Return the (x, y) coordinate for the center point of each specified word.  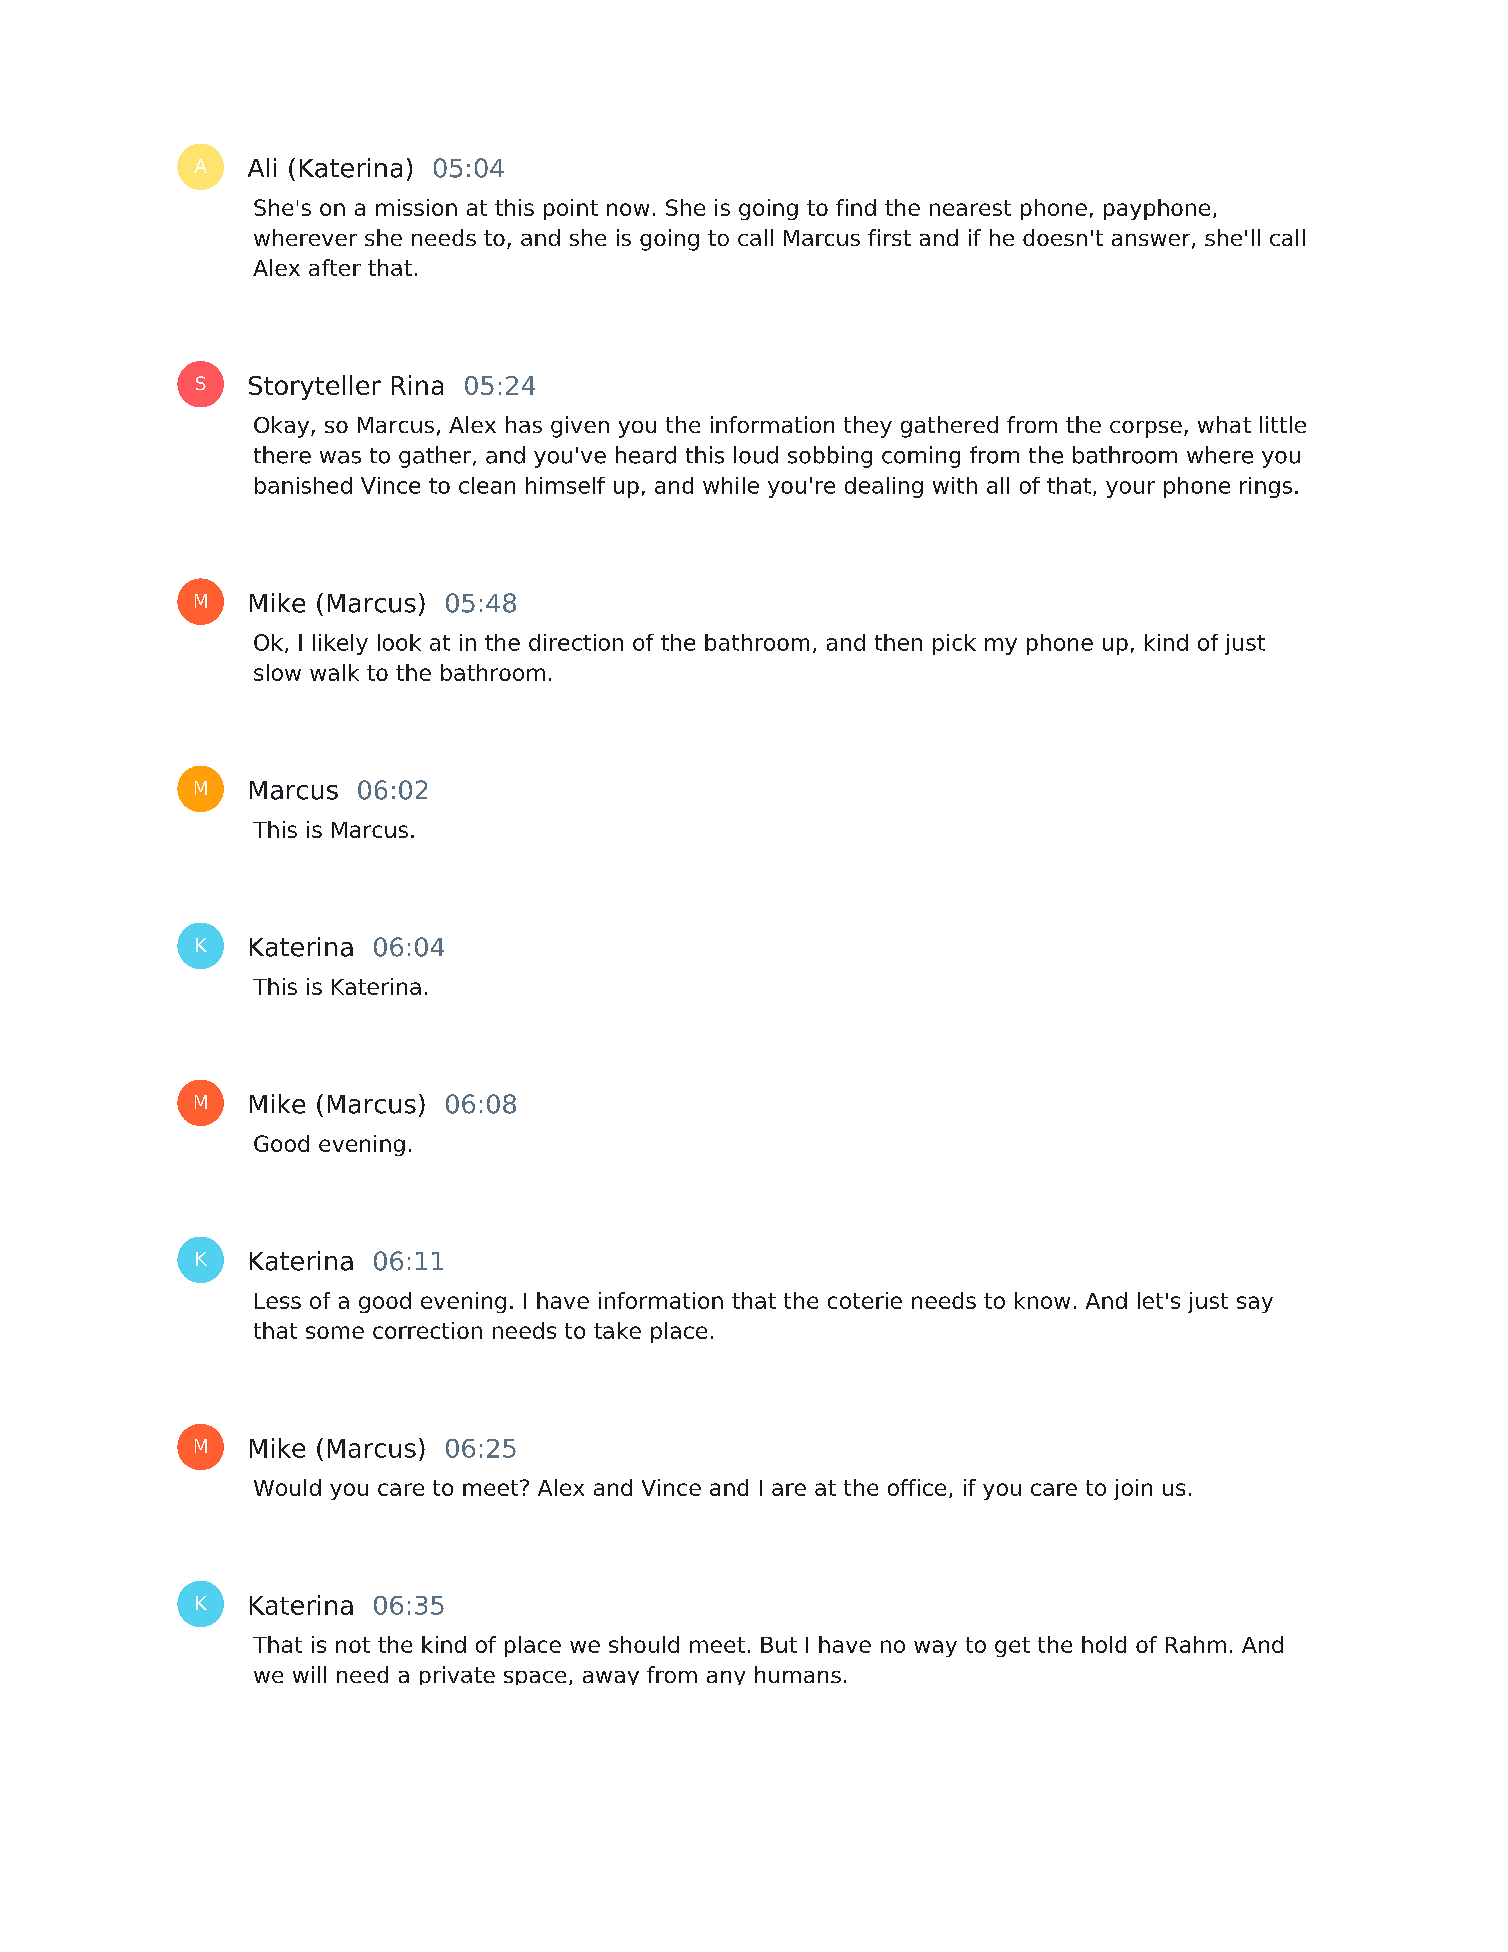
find (856, 207)
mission (416, 207)
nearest (970, 208)
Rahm (1196, 1644)
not (353, 1645)
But (779, 1645)
